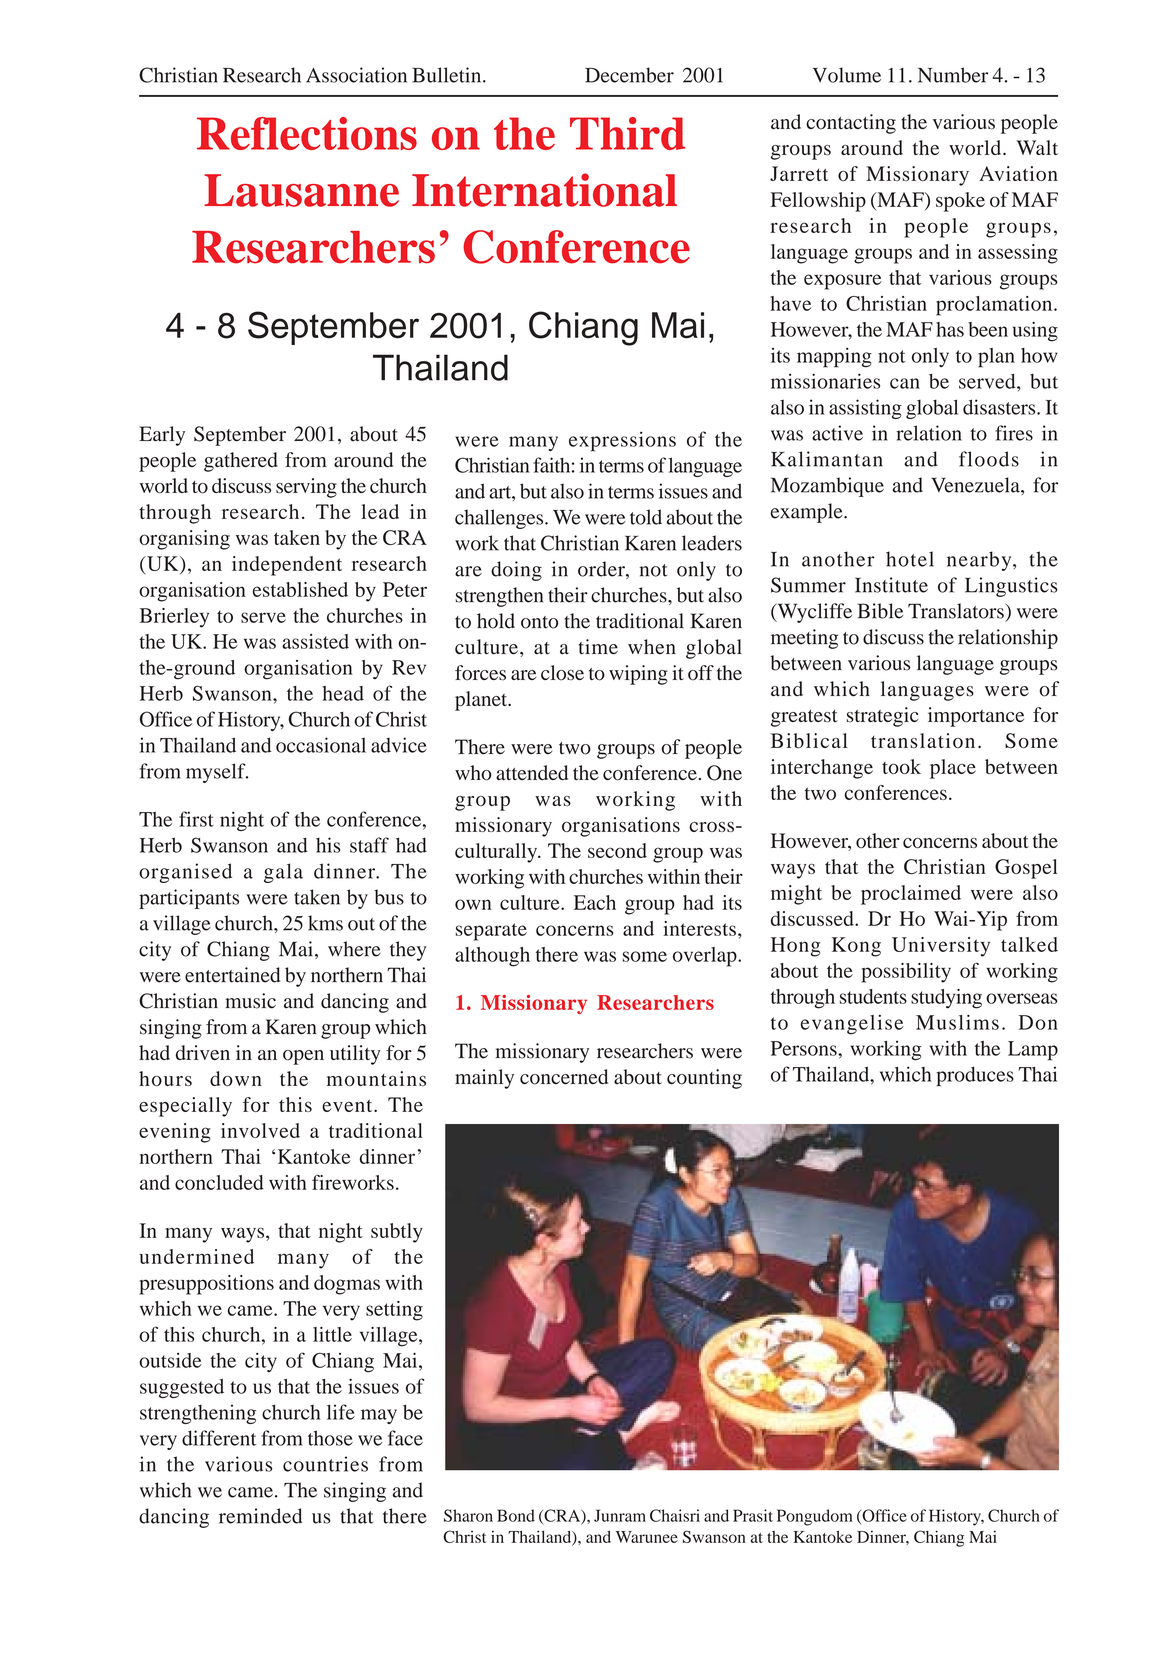 The height and width of the screenshot is (1655, 1169). What do you see at coordinates (646, 517) in the screenshot?
I see `told` at bounding box center [646, 517].
